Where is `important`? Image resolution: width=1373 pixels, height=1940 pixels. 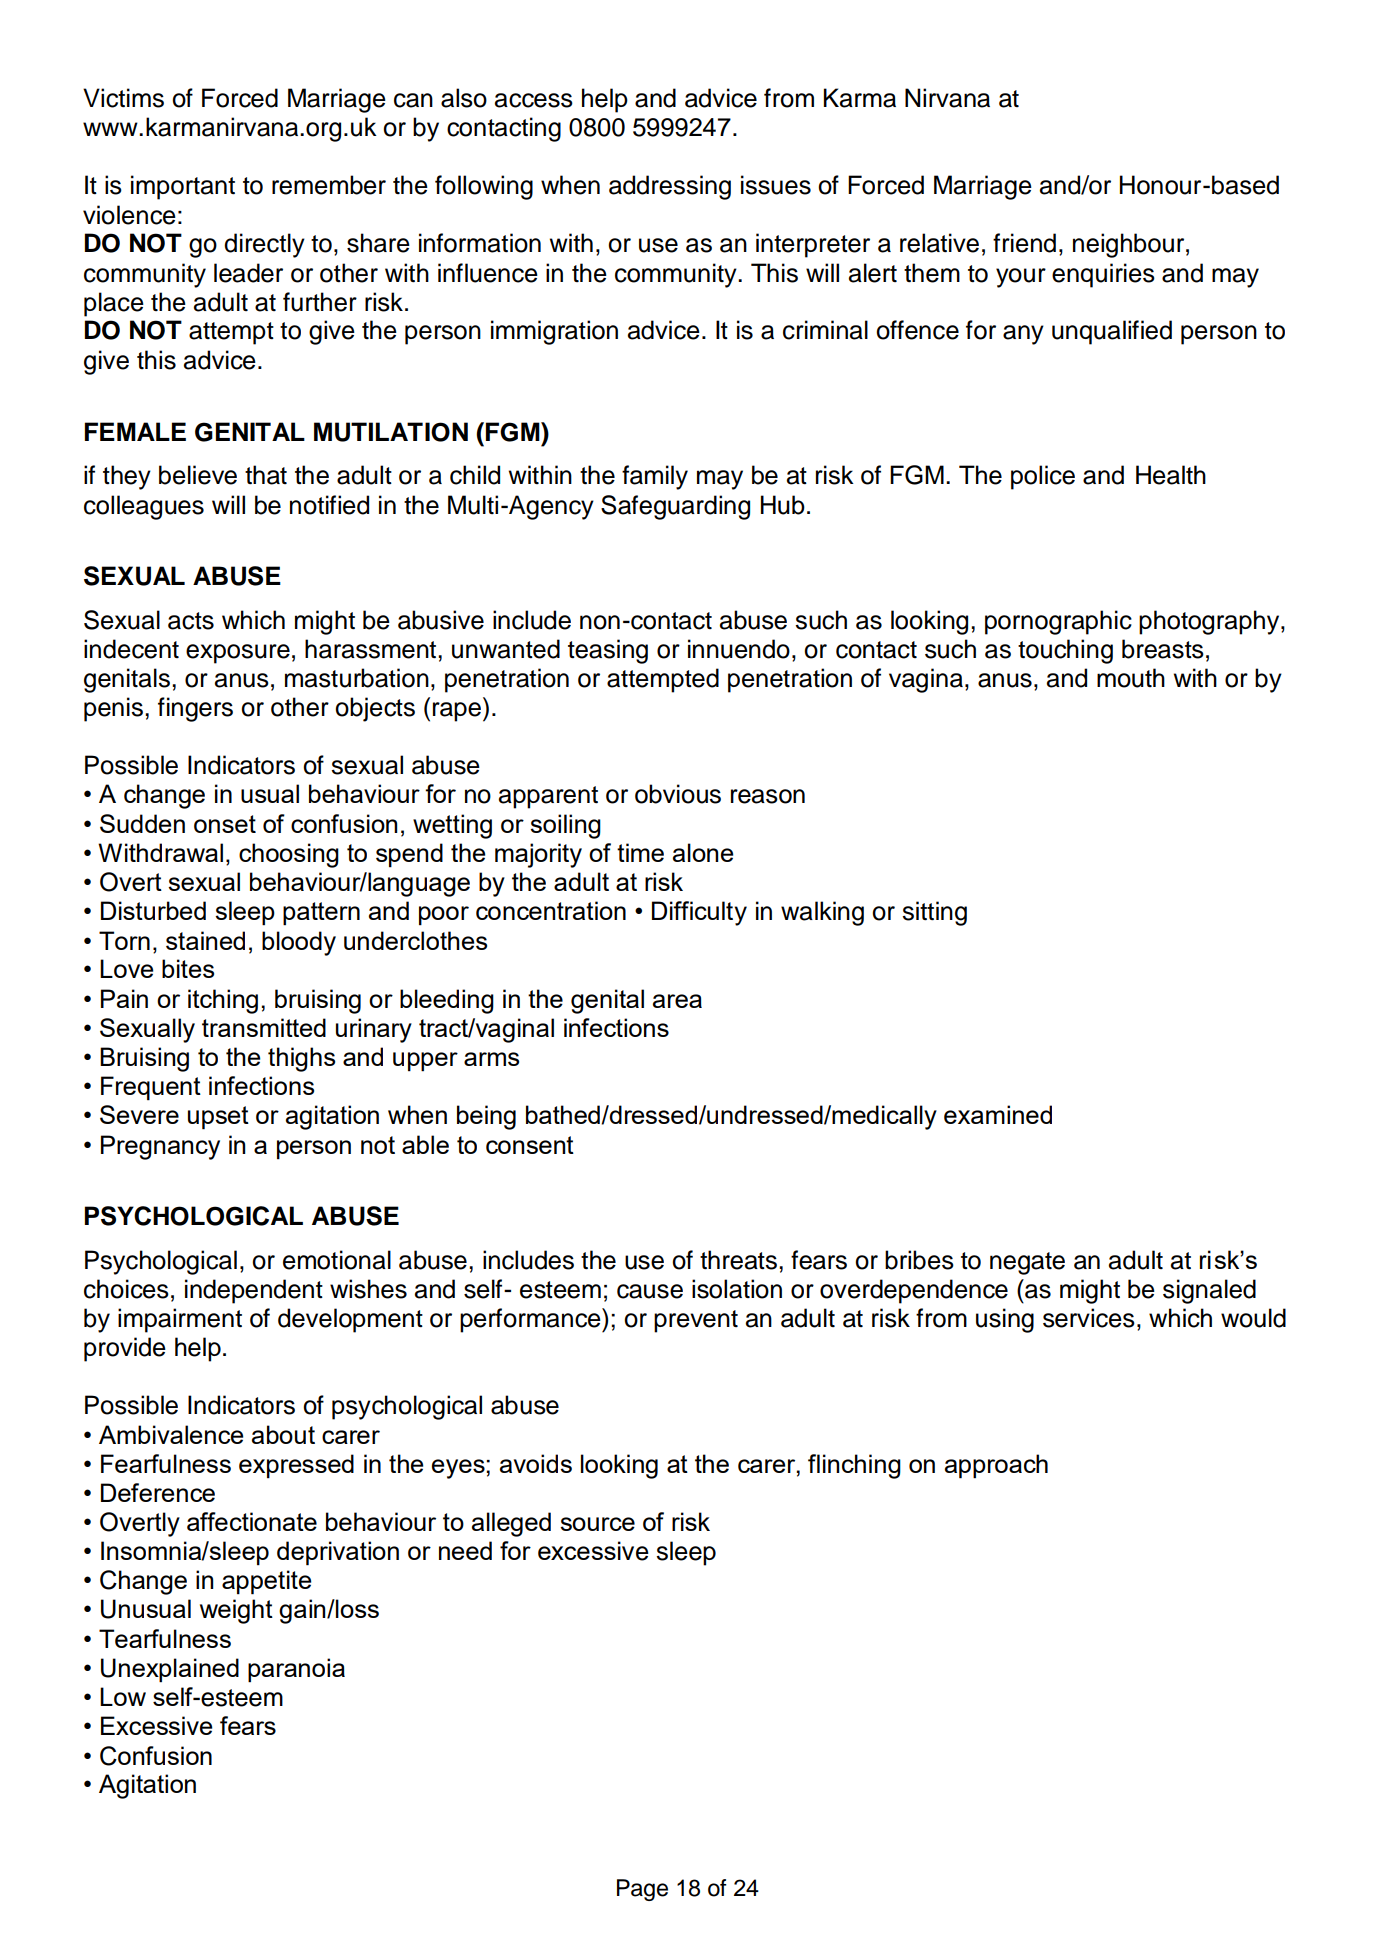
important is located at coordinates (183, 187).
